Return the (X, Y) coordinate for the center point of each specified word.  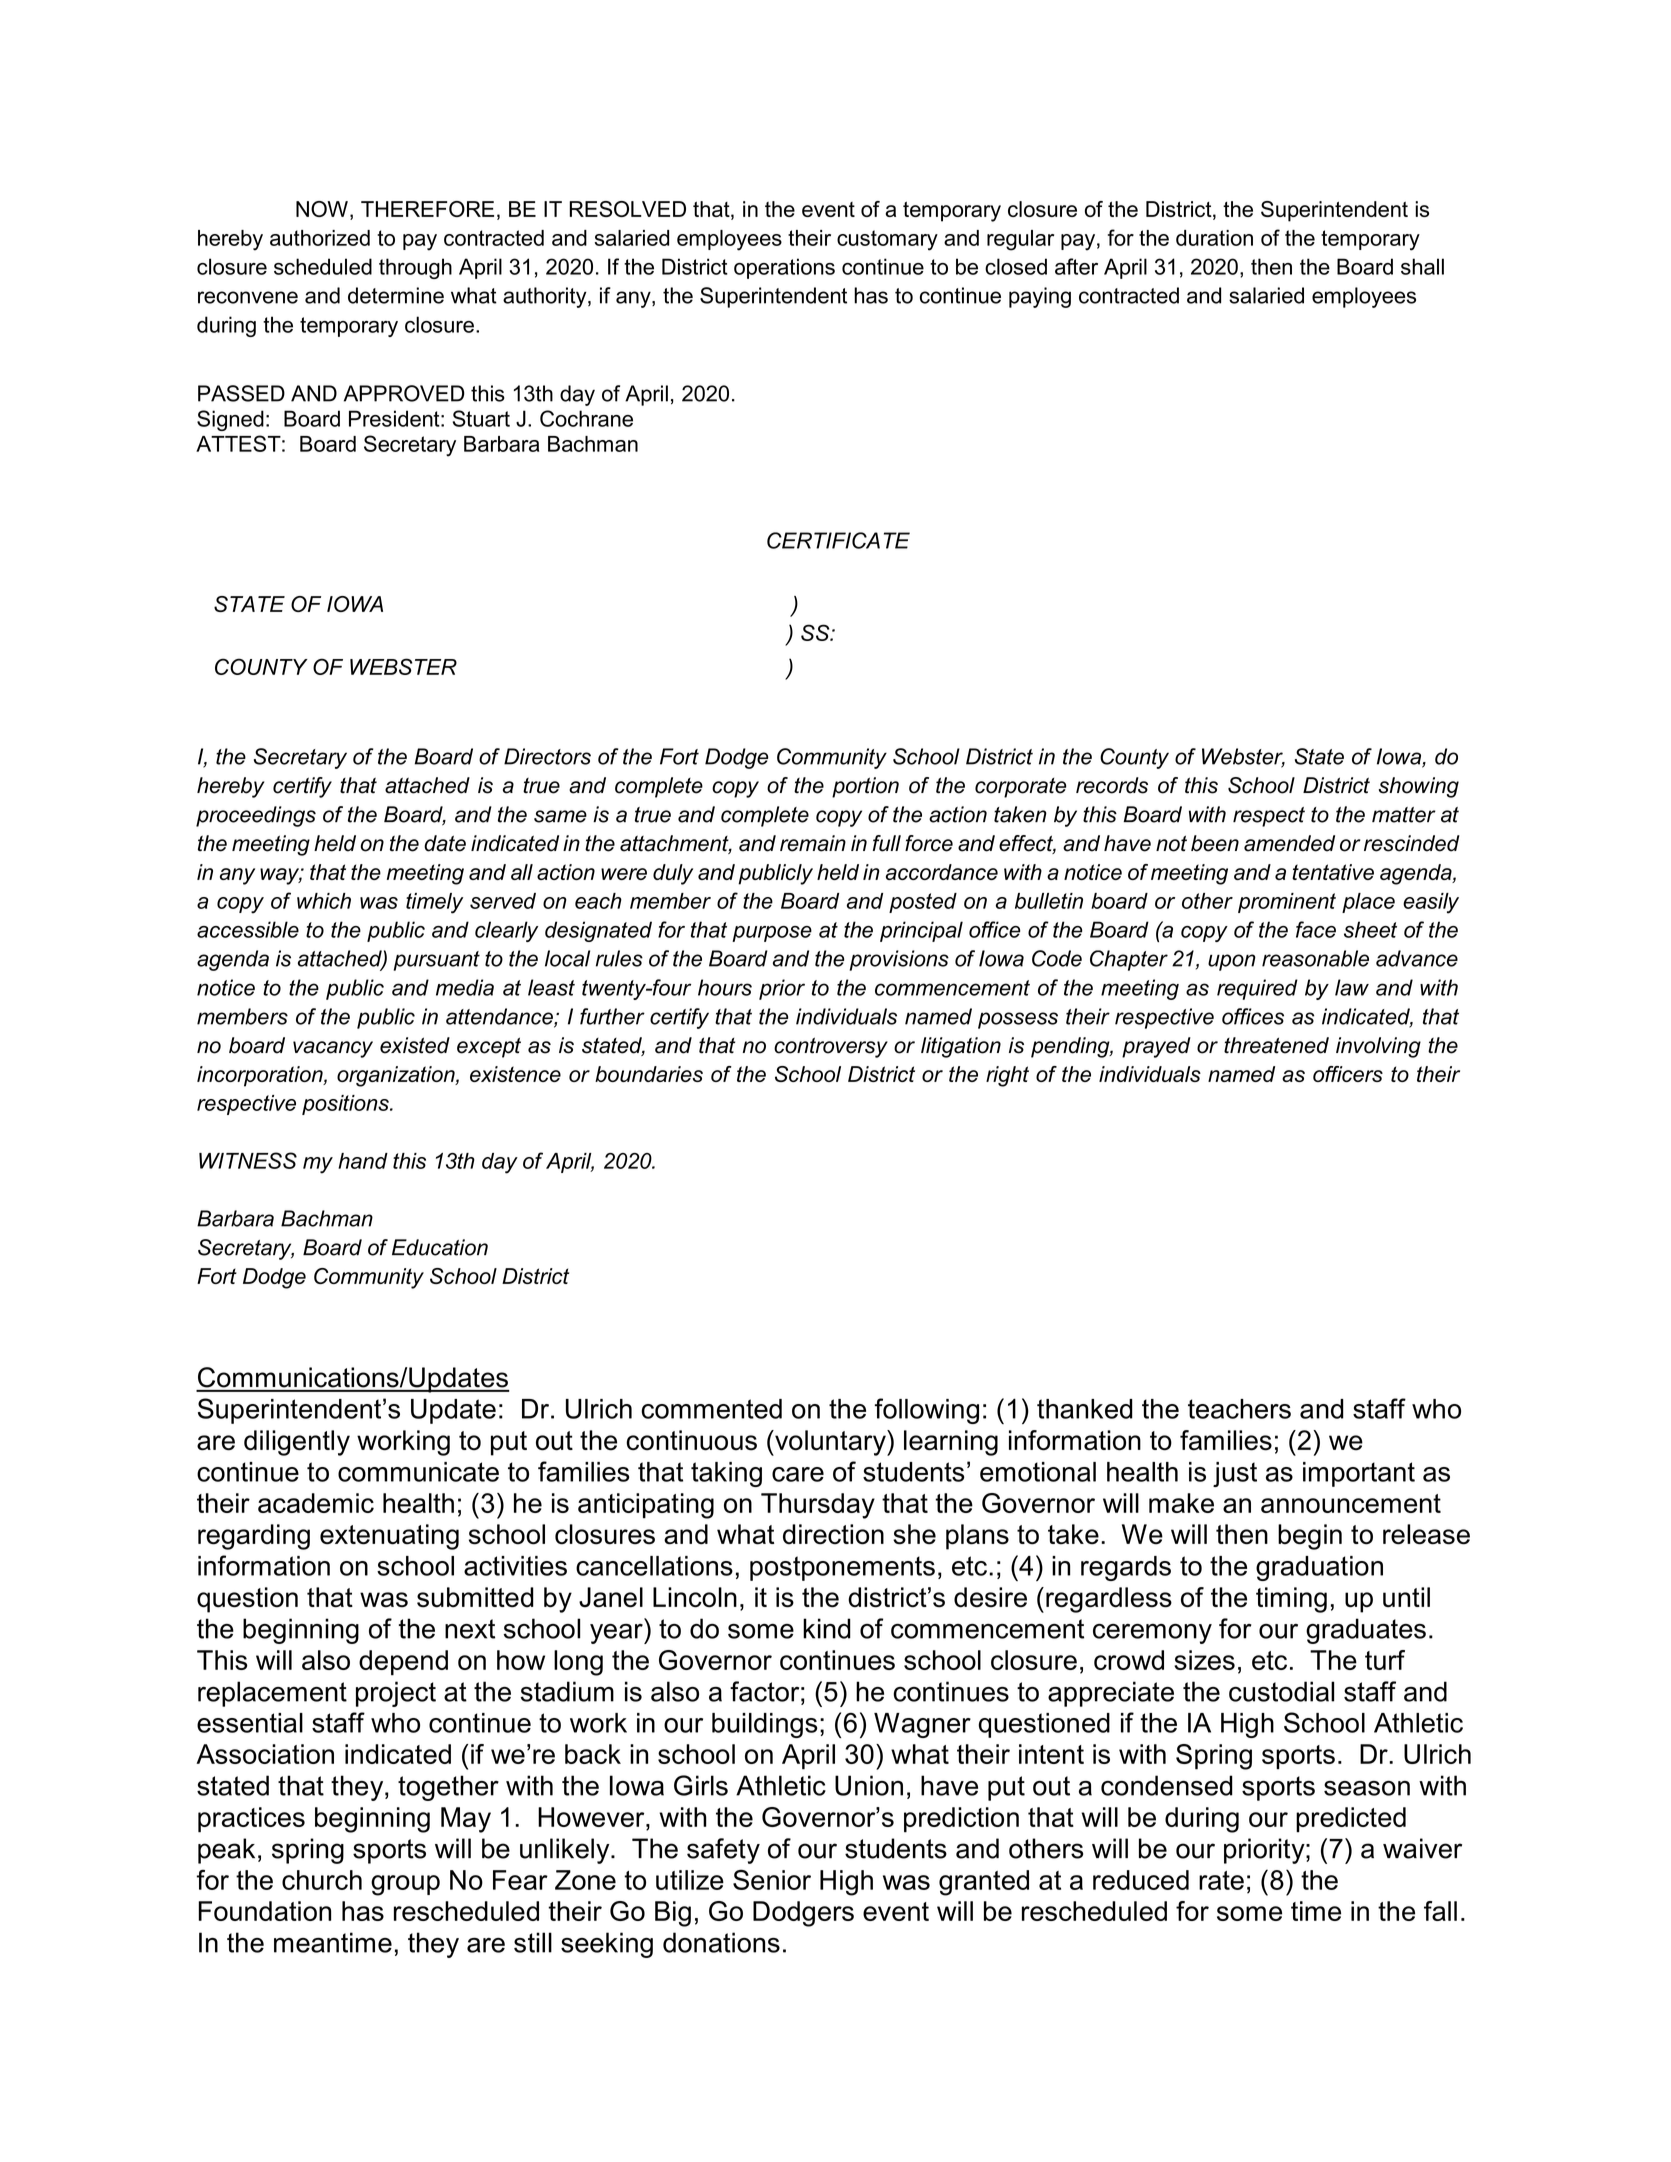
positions (346, 1105)
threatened (1276, 1045)
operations (784, 268)
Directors (547, 756)
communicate (418, 1472)
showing (1419, 787)
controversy (831, 1047)
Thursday (818, 1506)
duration (1214, 238)
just (1235, 1474)
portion (865, 787)
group (405, 1885)
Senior (772, 1879)
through (415, 268)
